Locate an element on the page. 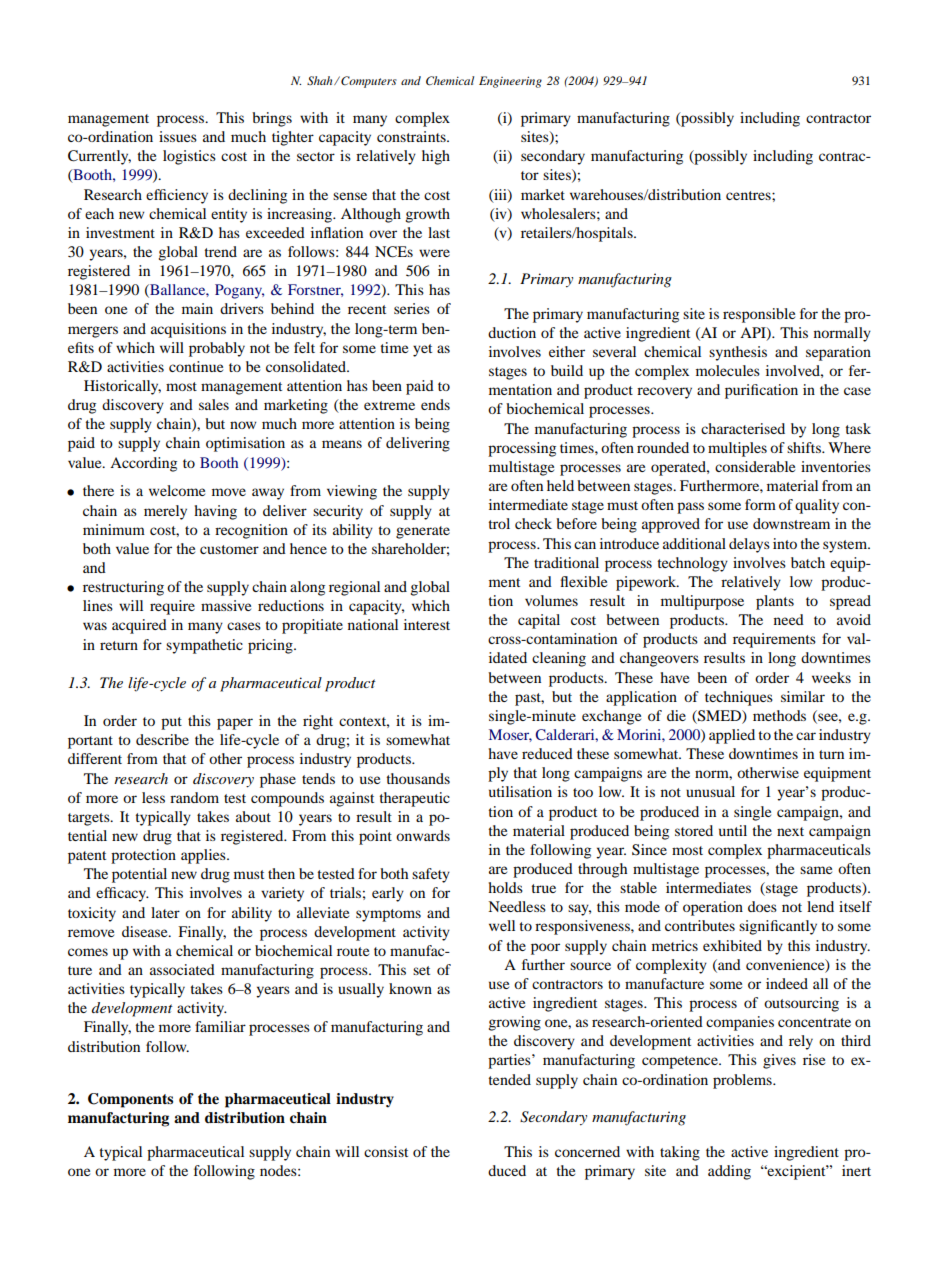 This document has height=1270, width=952. Components is located at coordinates (130, 1100).
